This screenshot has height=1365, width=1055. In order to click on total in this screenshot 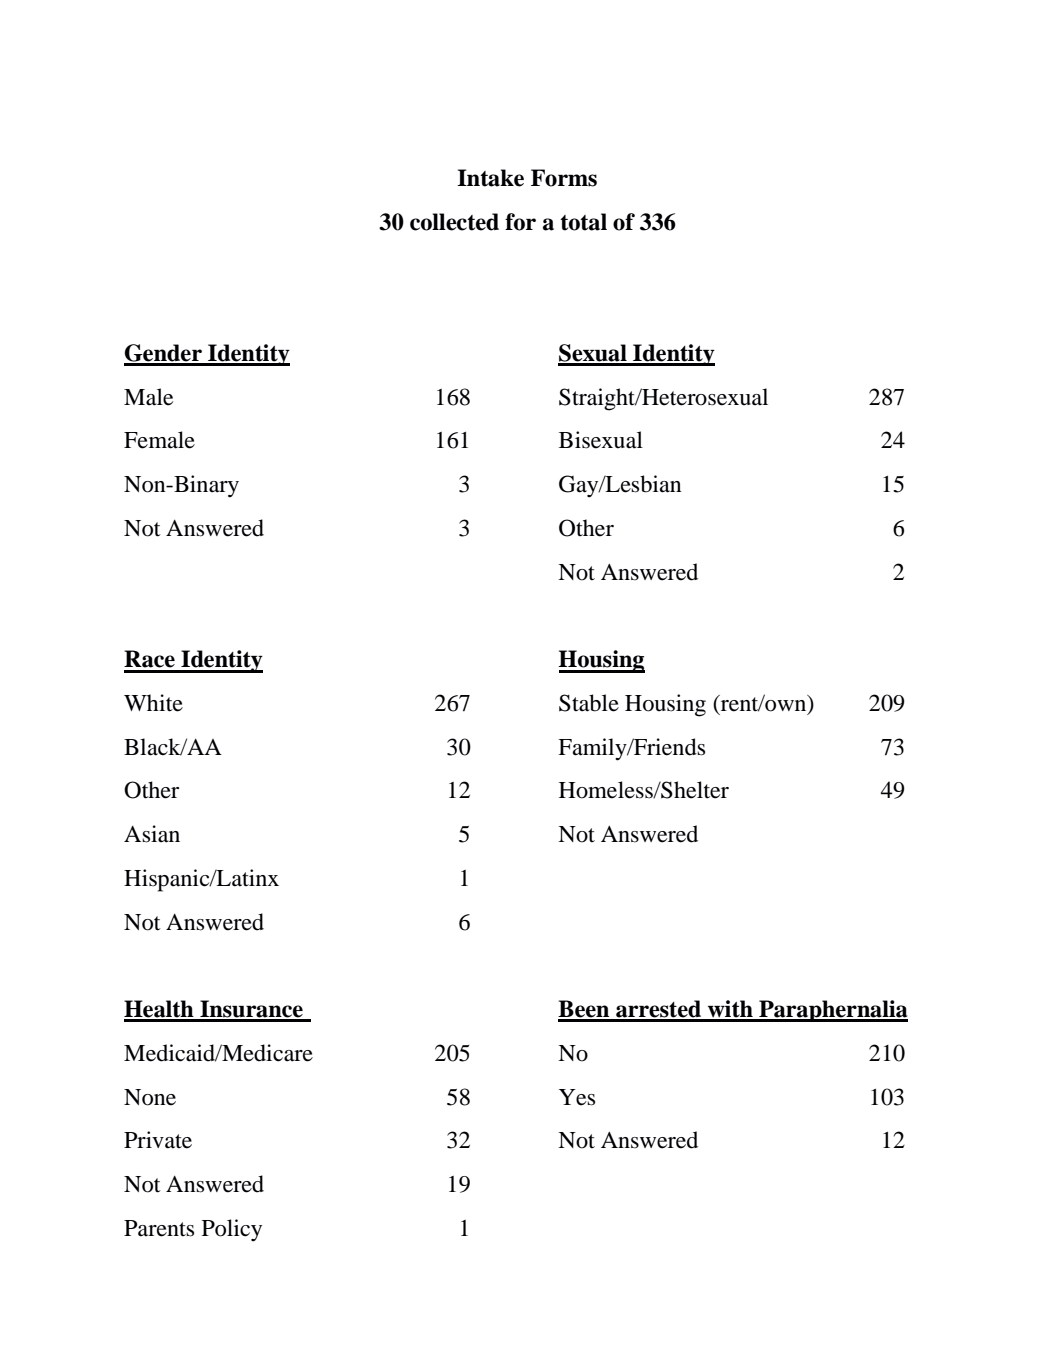, I will do `click(583, 222)`.
